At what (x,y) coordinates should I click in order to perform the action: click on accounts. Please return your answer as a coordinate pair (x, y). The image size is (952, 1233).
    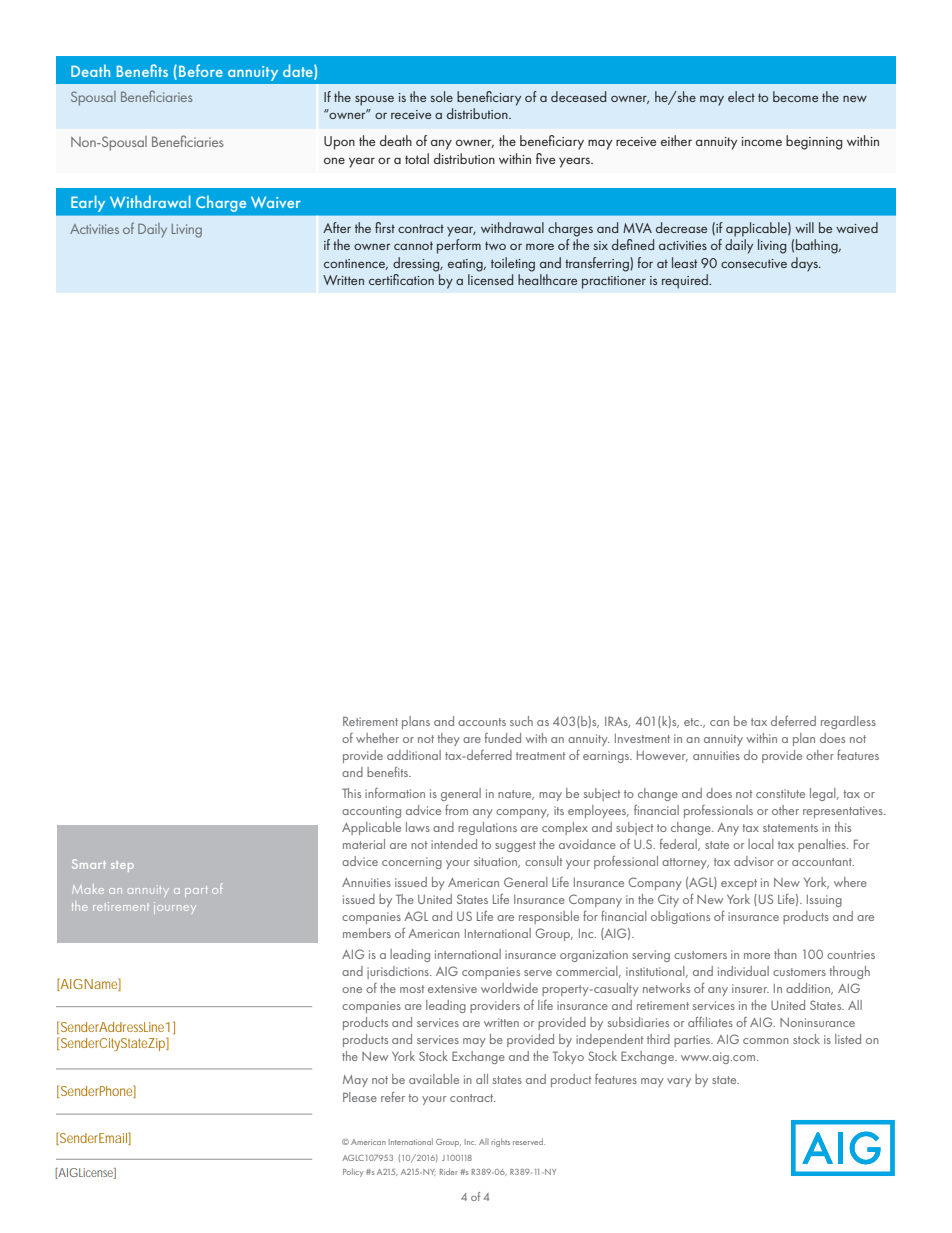
    Looking at the image, I should click on (482, 722).
